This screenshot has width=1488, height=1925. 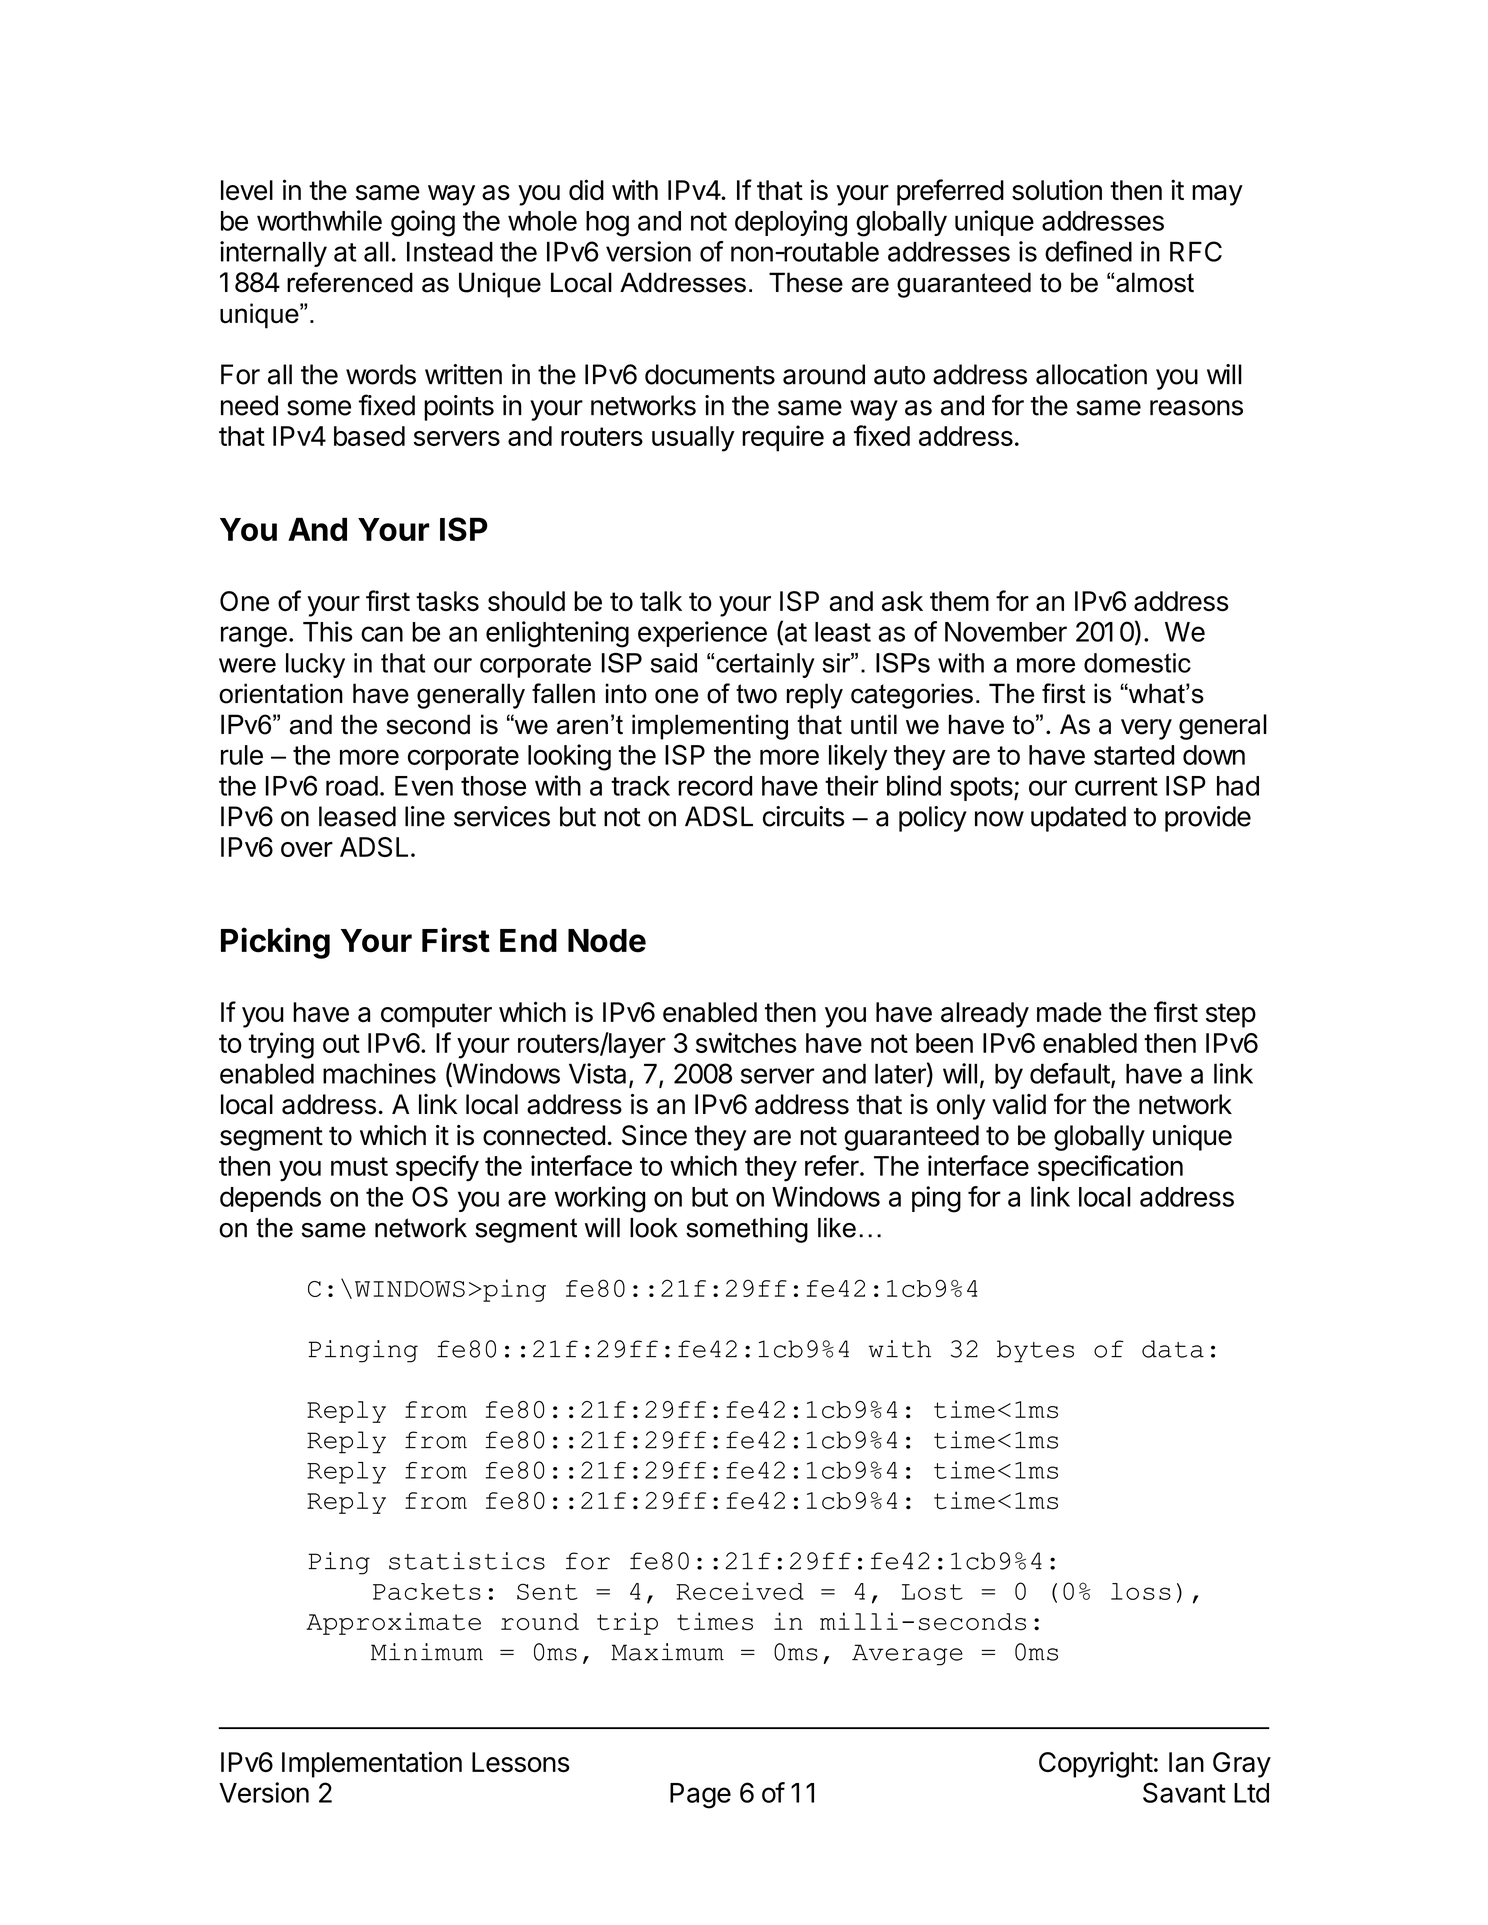 I want to click on defined, so click(x=1088, y=251).
